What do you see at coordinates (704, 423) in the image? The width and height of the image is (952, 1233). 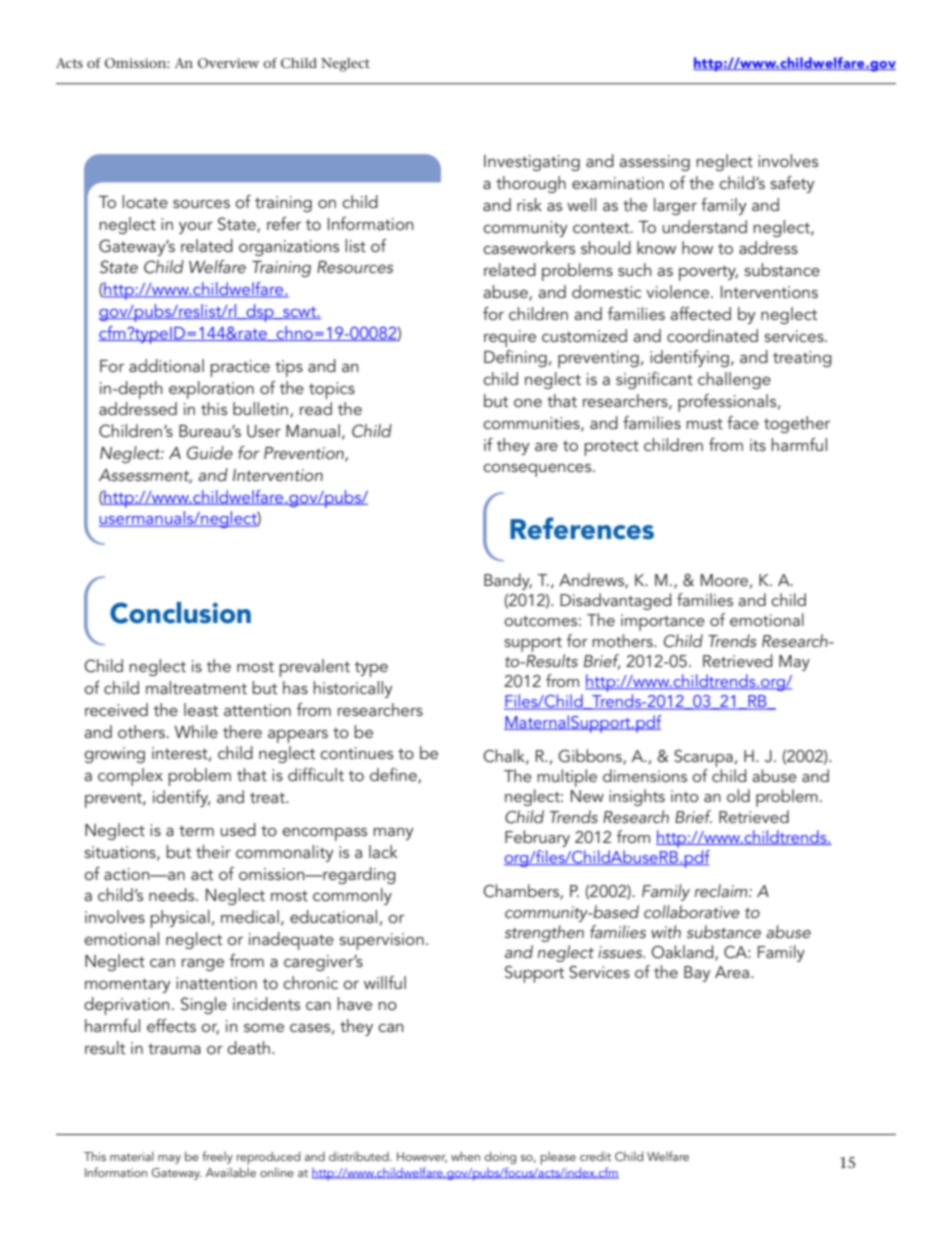 I see `must` at bounding box center [704, 423].
